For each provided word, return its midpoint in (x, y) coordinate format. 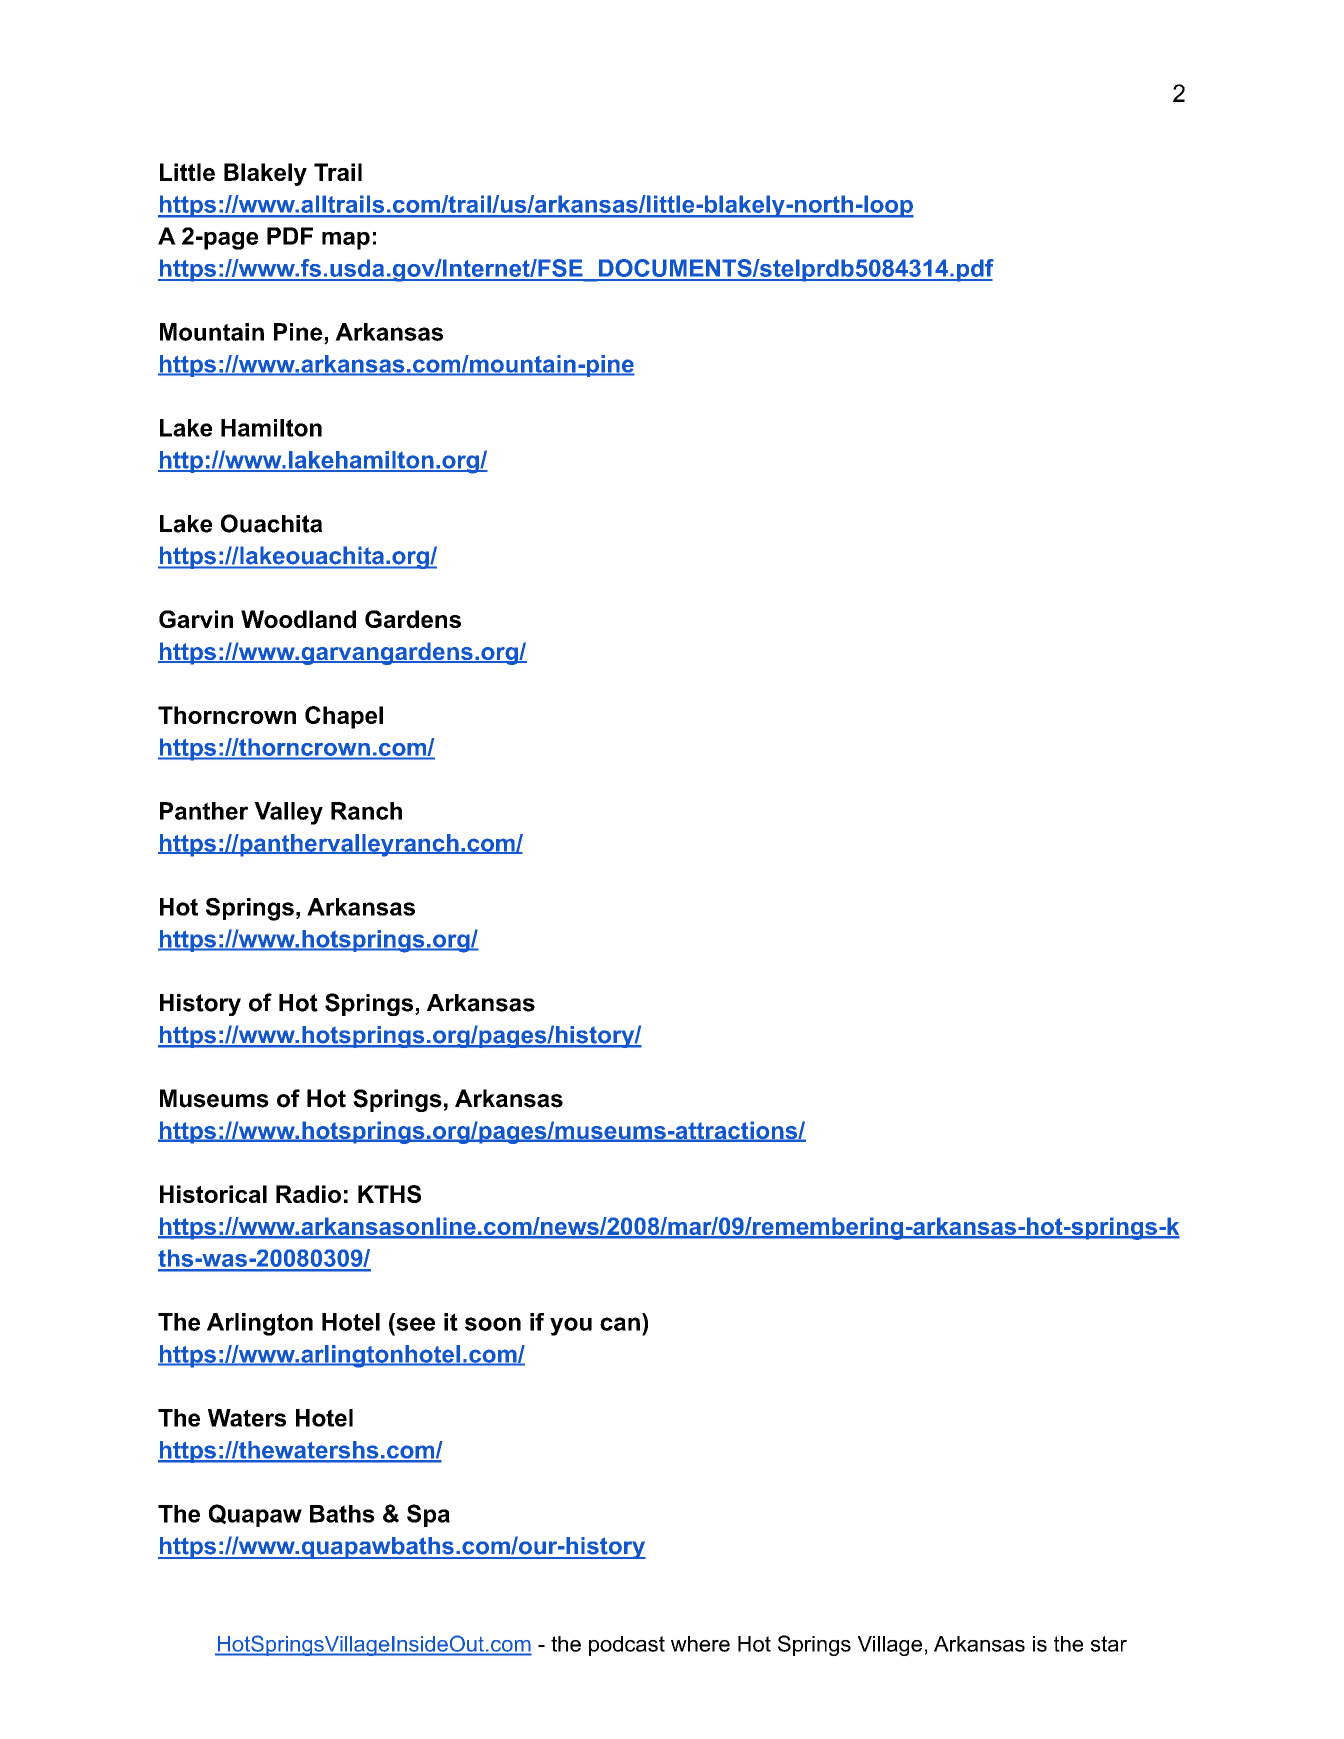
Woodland (298, 619)
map (346, 241)
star (1109, 1644)
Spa (428, 1515)
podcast (627, 1646)
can (620, 1324)
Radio (308, 1194)
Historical (213, 1194)
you (571, 1326)
